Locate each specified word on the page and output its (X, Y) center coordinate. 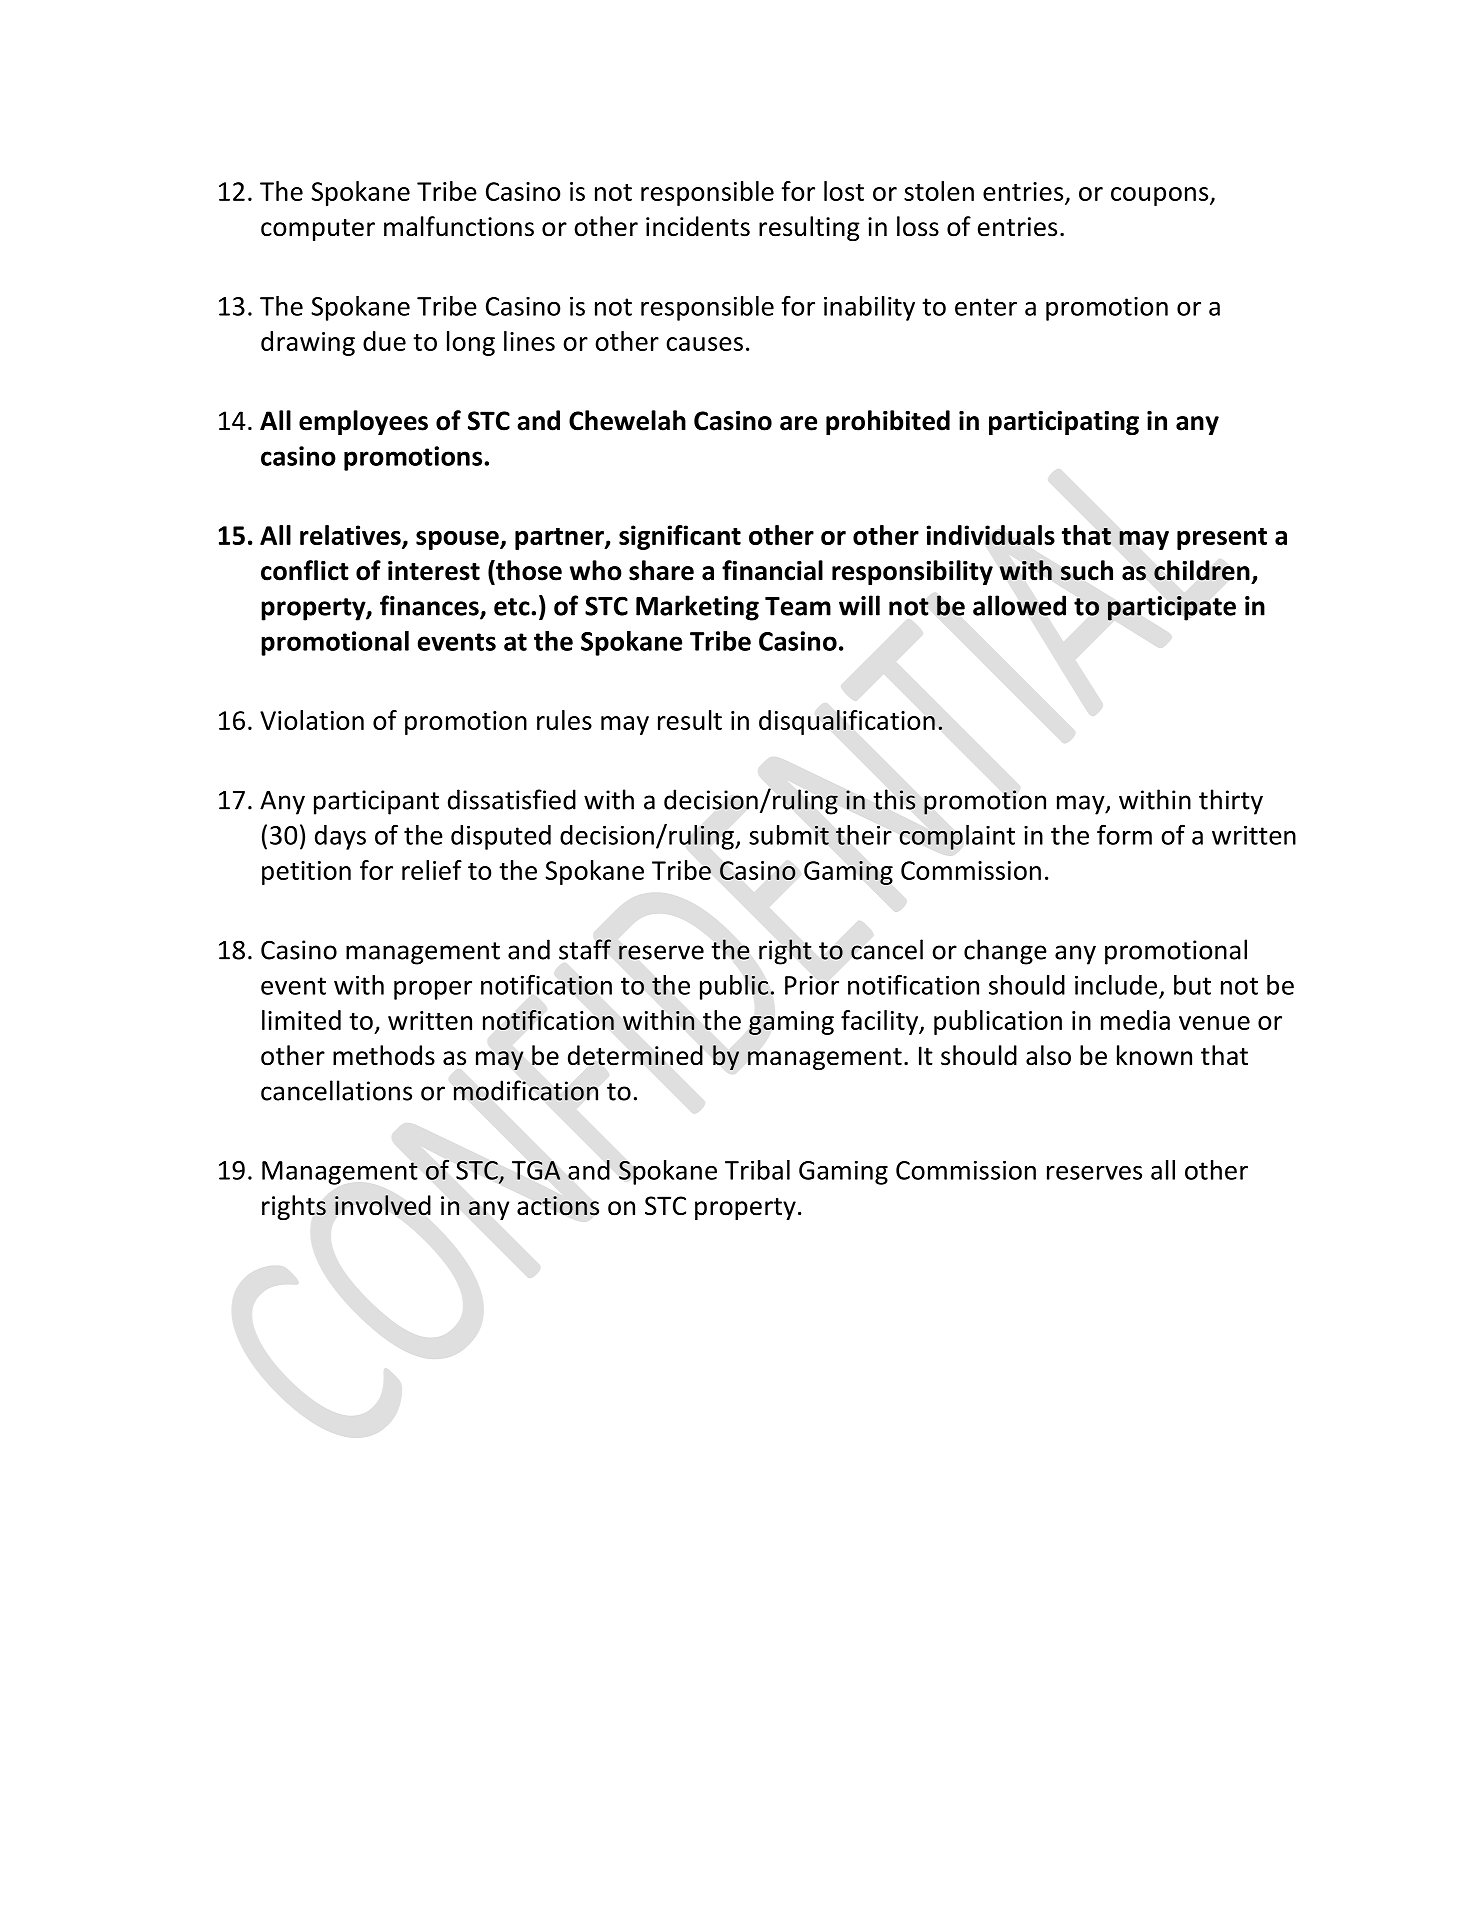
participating (1064, 423)
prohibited (888, 422)
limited (301, 1020)
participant (376, 802)
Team (798, 606)
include (1116, 985)
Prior (812, 985)
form (1124, 834)
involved (383, 1205)
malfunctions (459, 226)
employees (363, 422)
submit (789, 835)
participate (1172, 608)
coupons (1161, 196)
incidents (698, 226)
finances (430, 606)
